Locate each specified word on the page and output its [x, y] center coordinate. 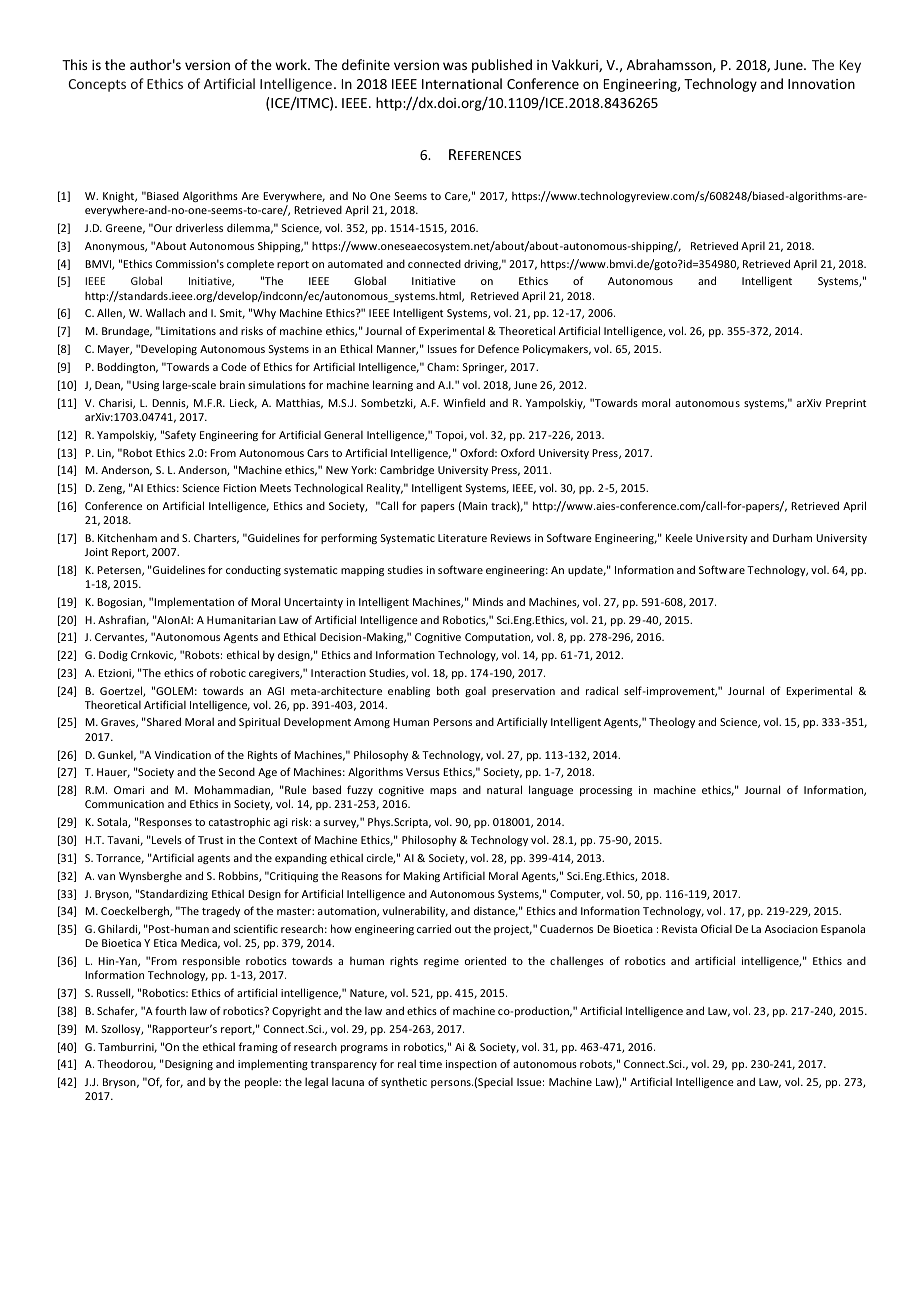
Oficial [716, 928]
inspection [471, 1065]
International [462, 83]
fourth [170, 1010]
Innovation [821, 84]
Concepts [97, 85]
